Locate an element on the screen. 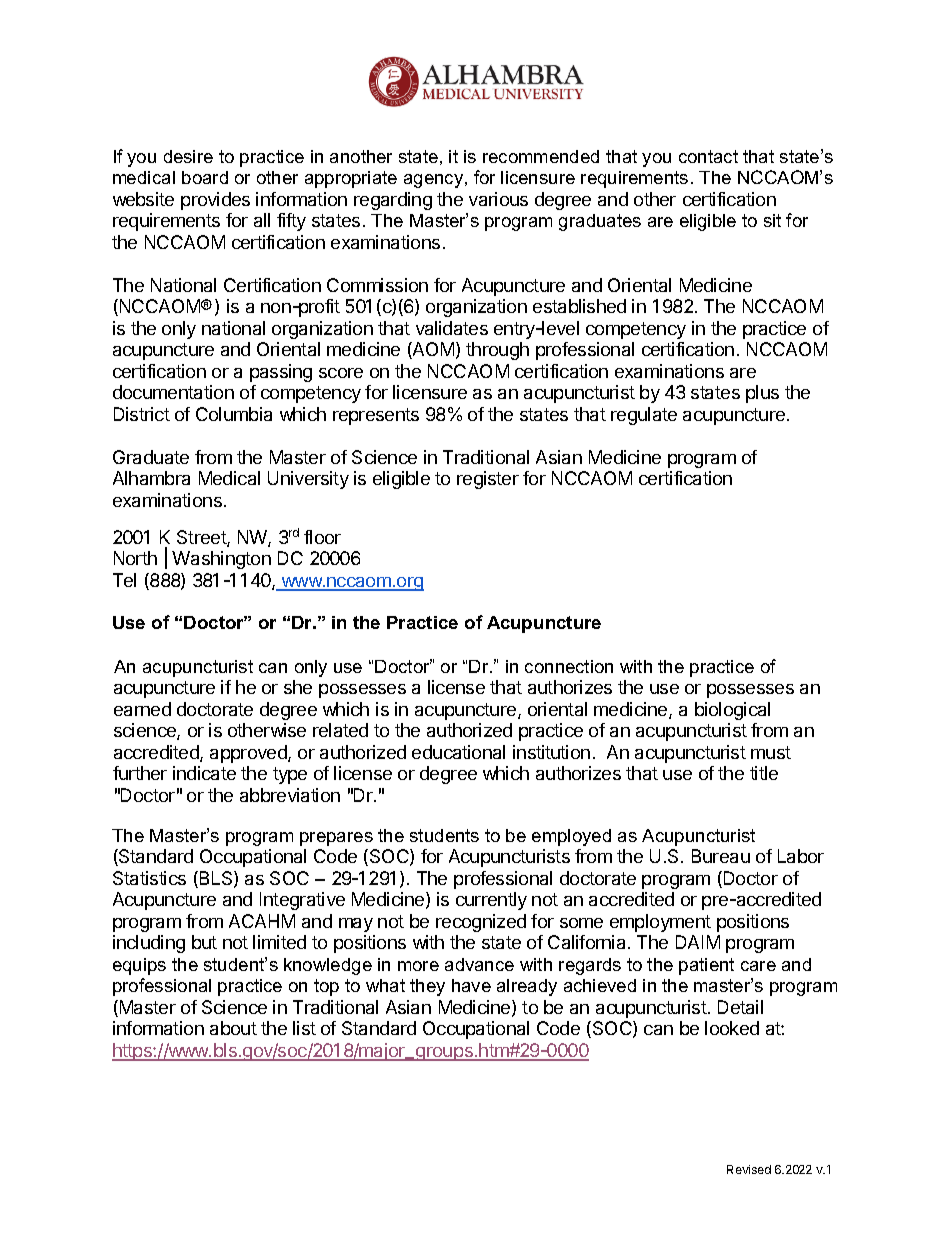 This screenshot has height=1233, width=952. about is located at coordinates (233, 1028).
